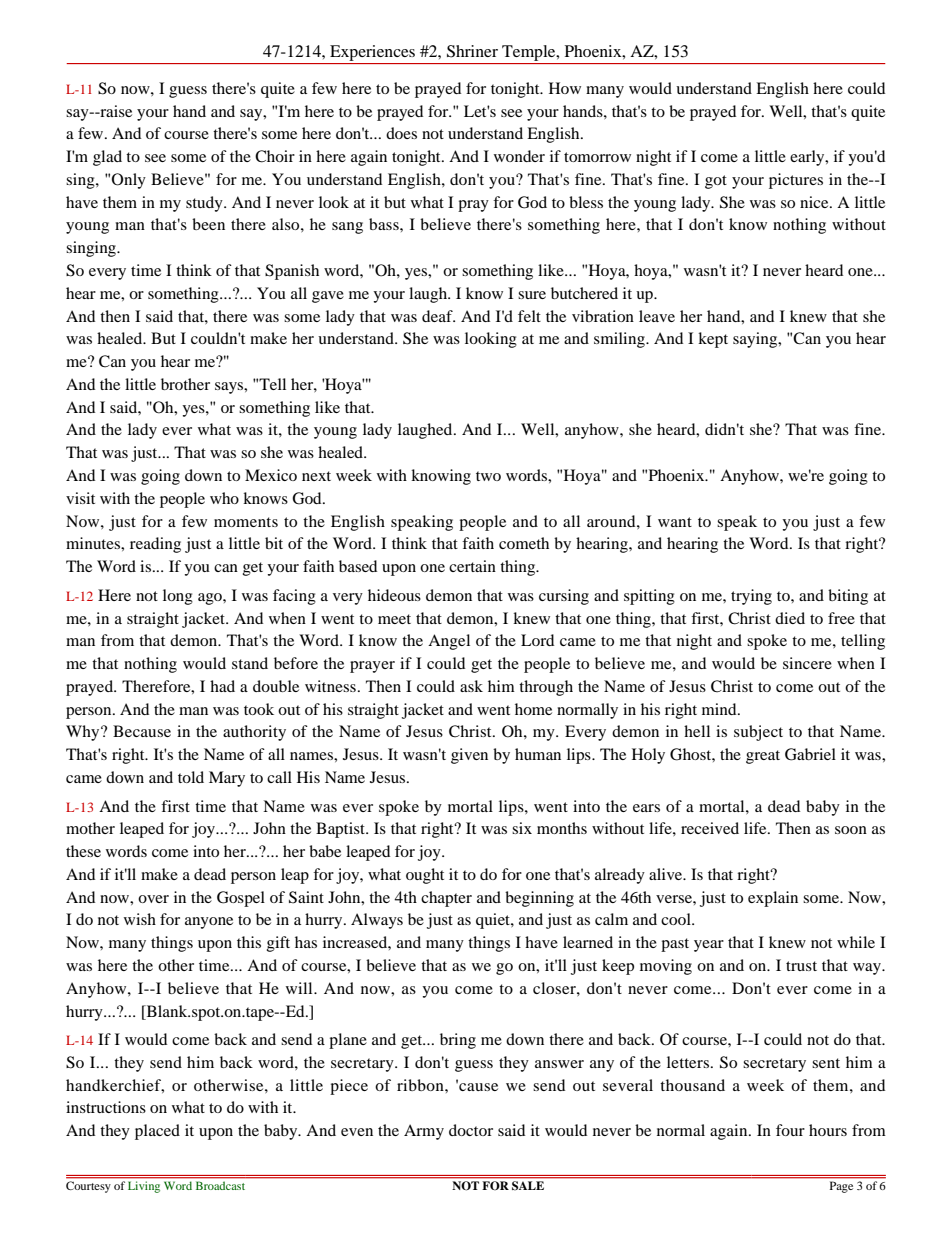 The width and height of the image is (952, 1233). I want to click on doctor, so click(471, 1130).
